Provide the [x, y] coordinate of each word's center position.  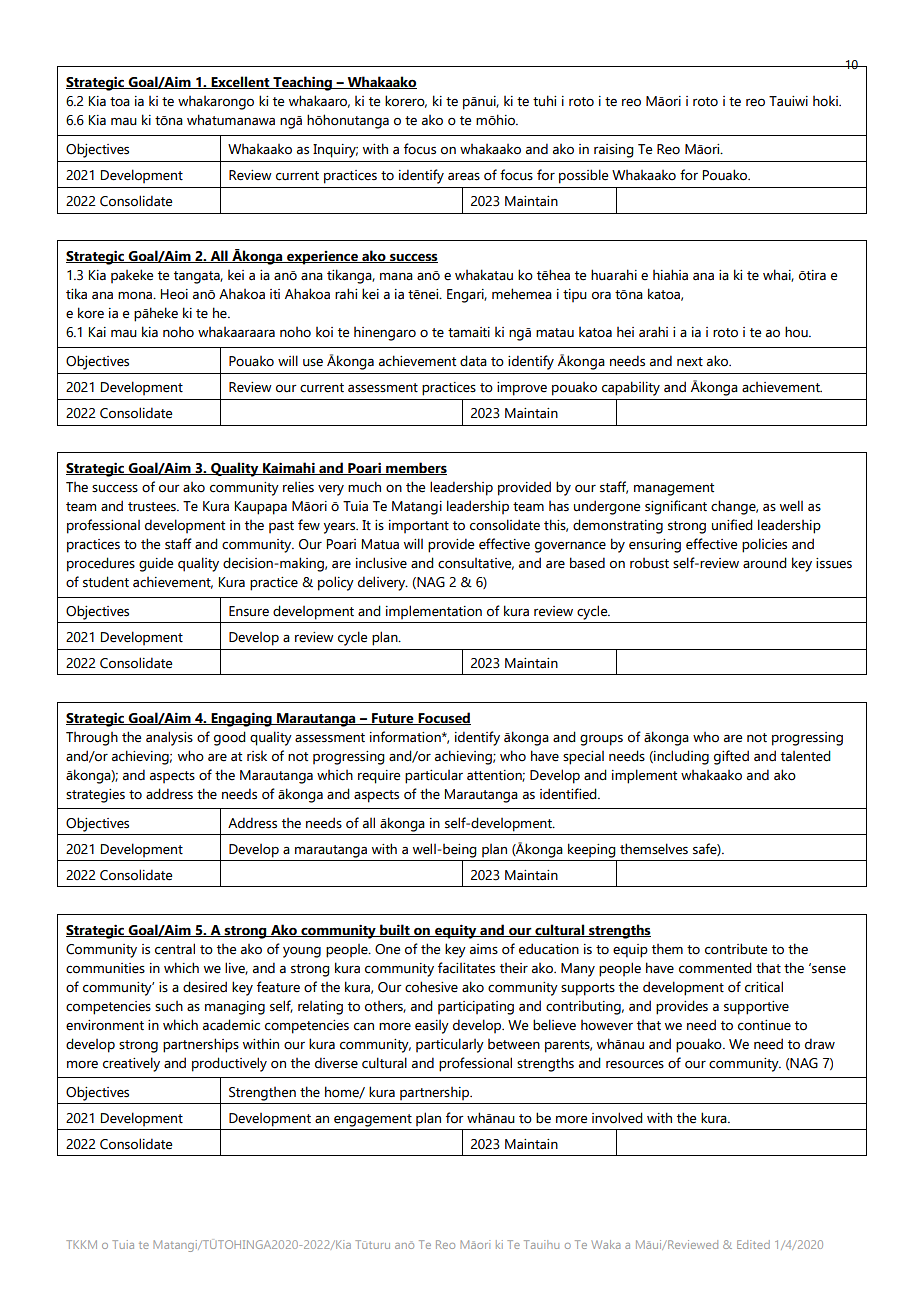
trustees [153, 507]
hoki [826, 101]
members [415, 468]
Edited [753, 1244]
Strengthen [262, 1094]
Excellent [240, 82]
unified [732, 525]
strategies [95, 796]
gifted [731, 757]
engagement [373, 1120]
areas [464, 176]
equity [456, 931]
